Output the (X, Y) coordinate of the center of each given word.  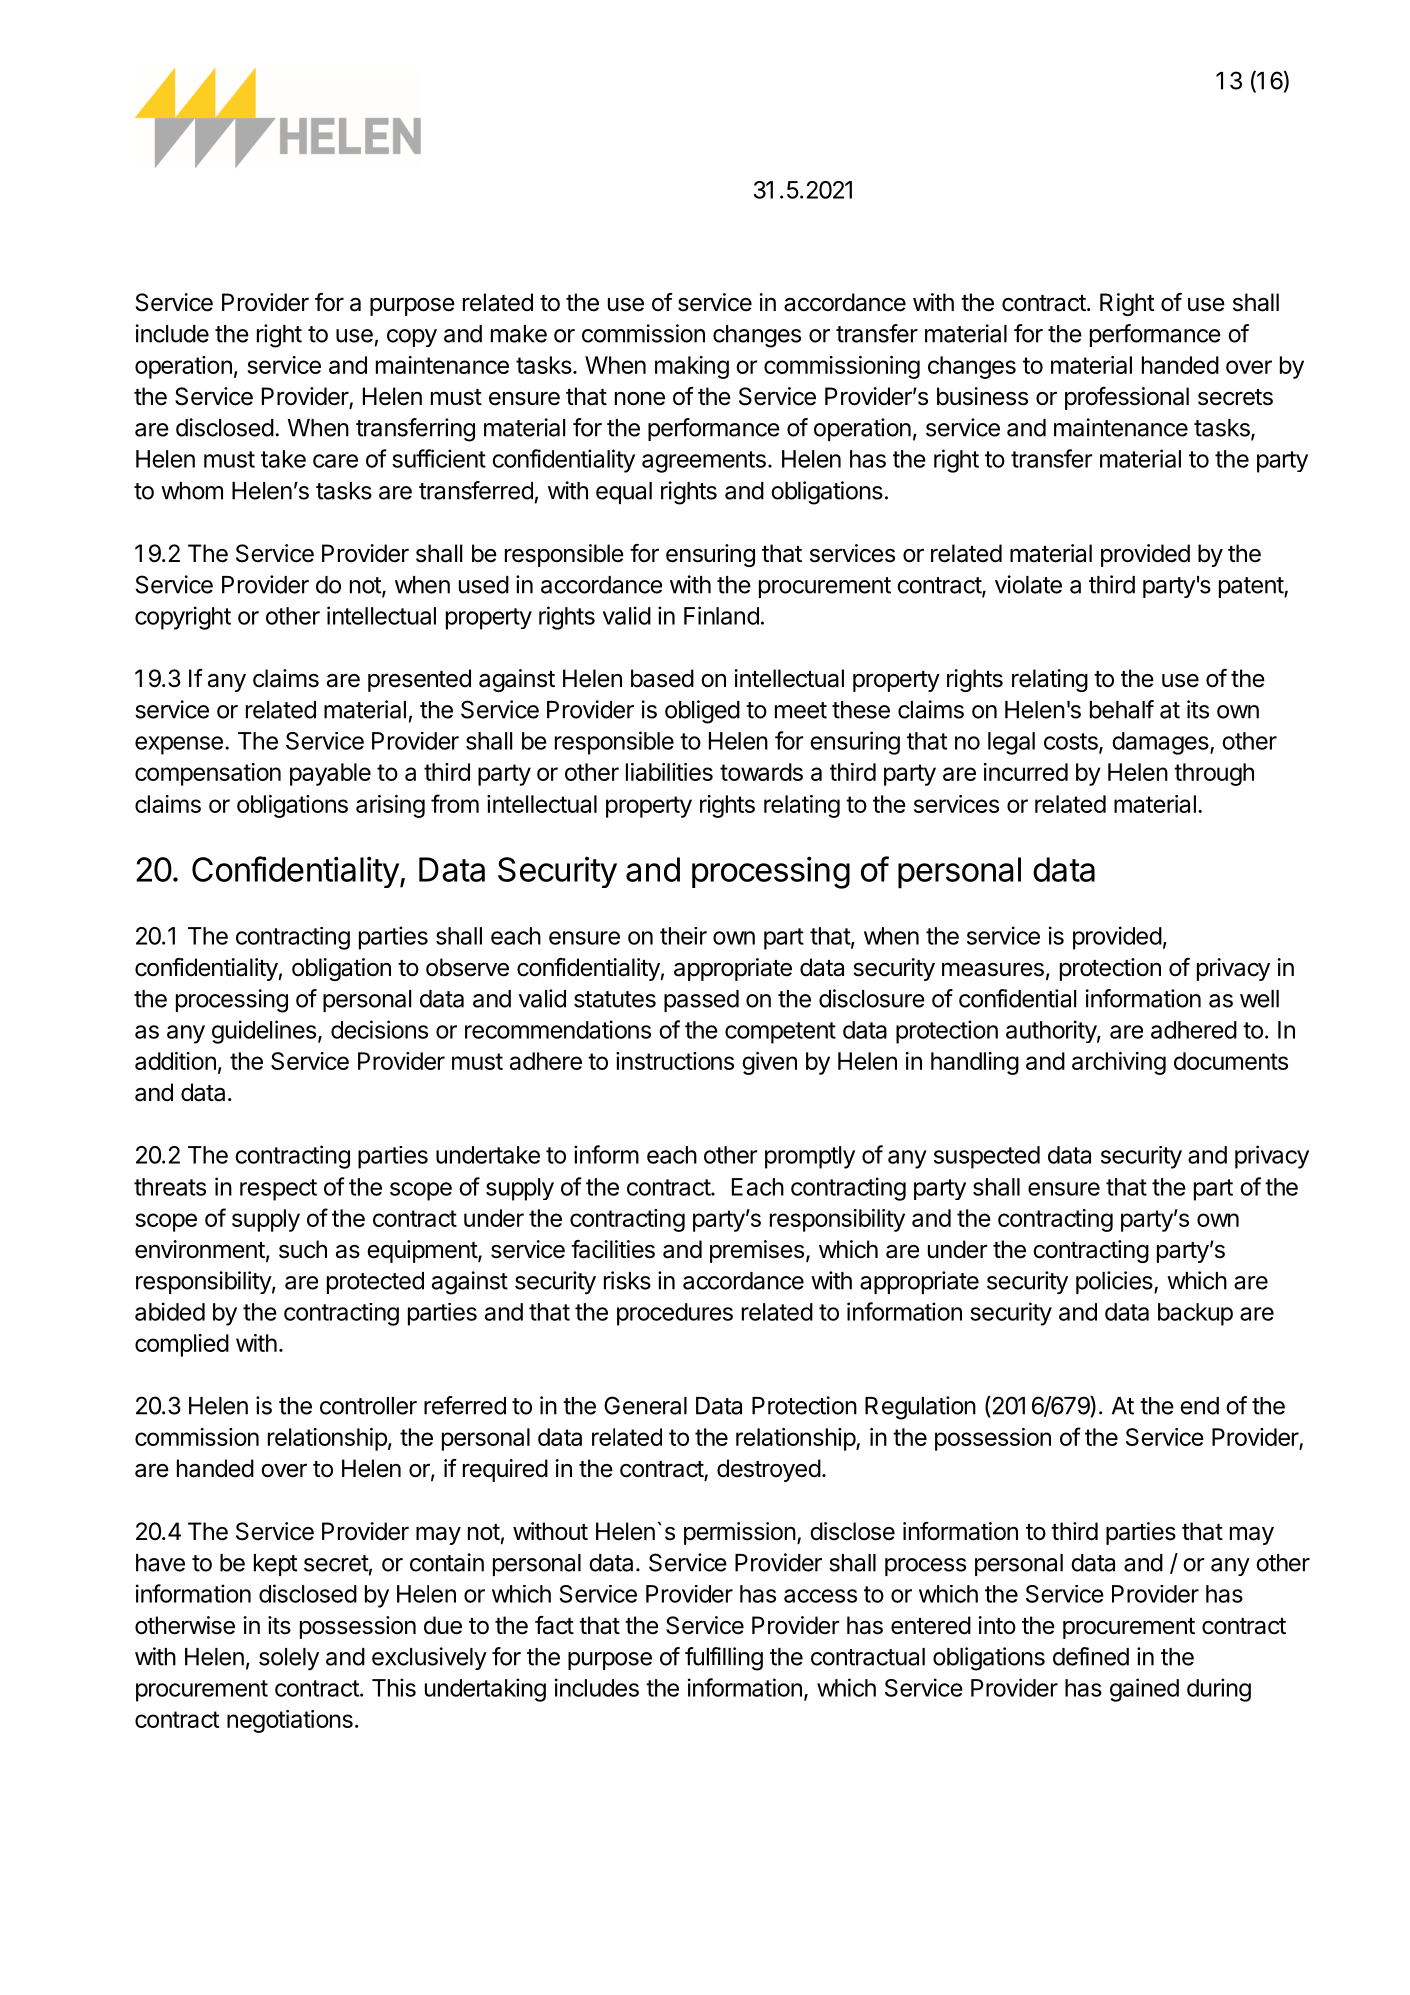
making (692, 367)
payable (330, 774)
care (335, 461)
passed (701, 1001)
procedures (675, 1314)
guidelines (264, 1032)
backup (1195, 1314)
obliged (702, 712)
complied (182, 1345)
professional (1127, 398)
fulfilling (724, 1659)
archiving (1119, 1063)
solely (289, 1659)
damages (1161, 743)
